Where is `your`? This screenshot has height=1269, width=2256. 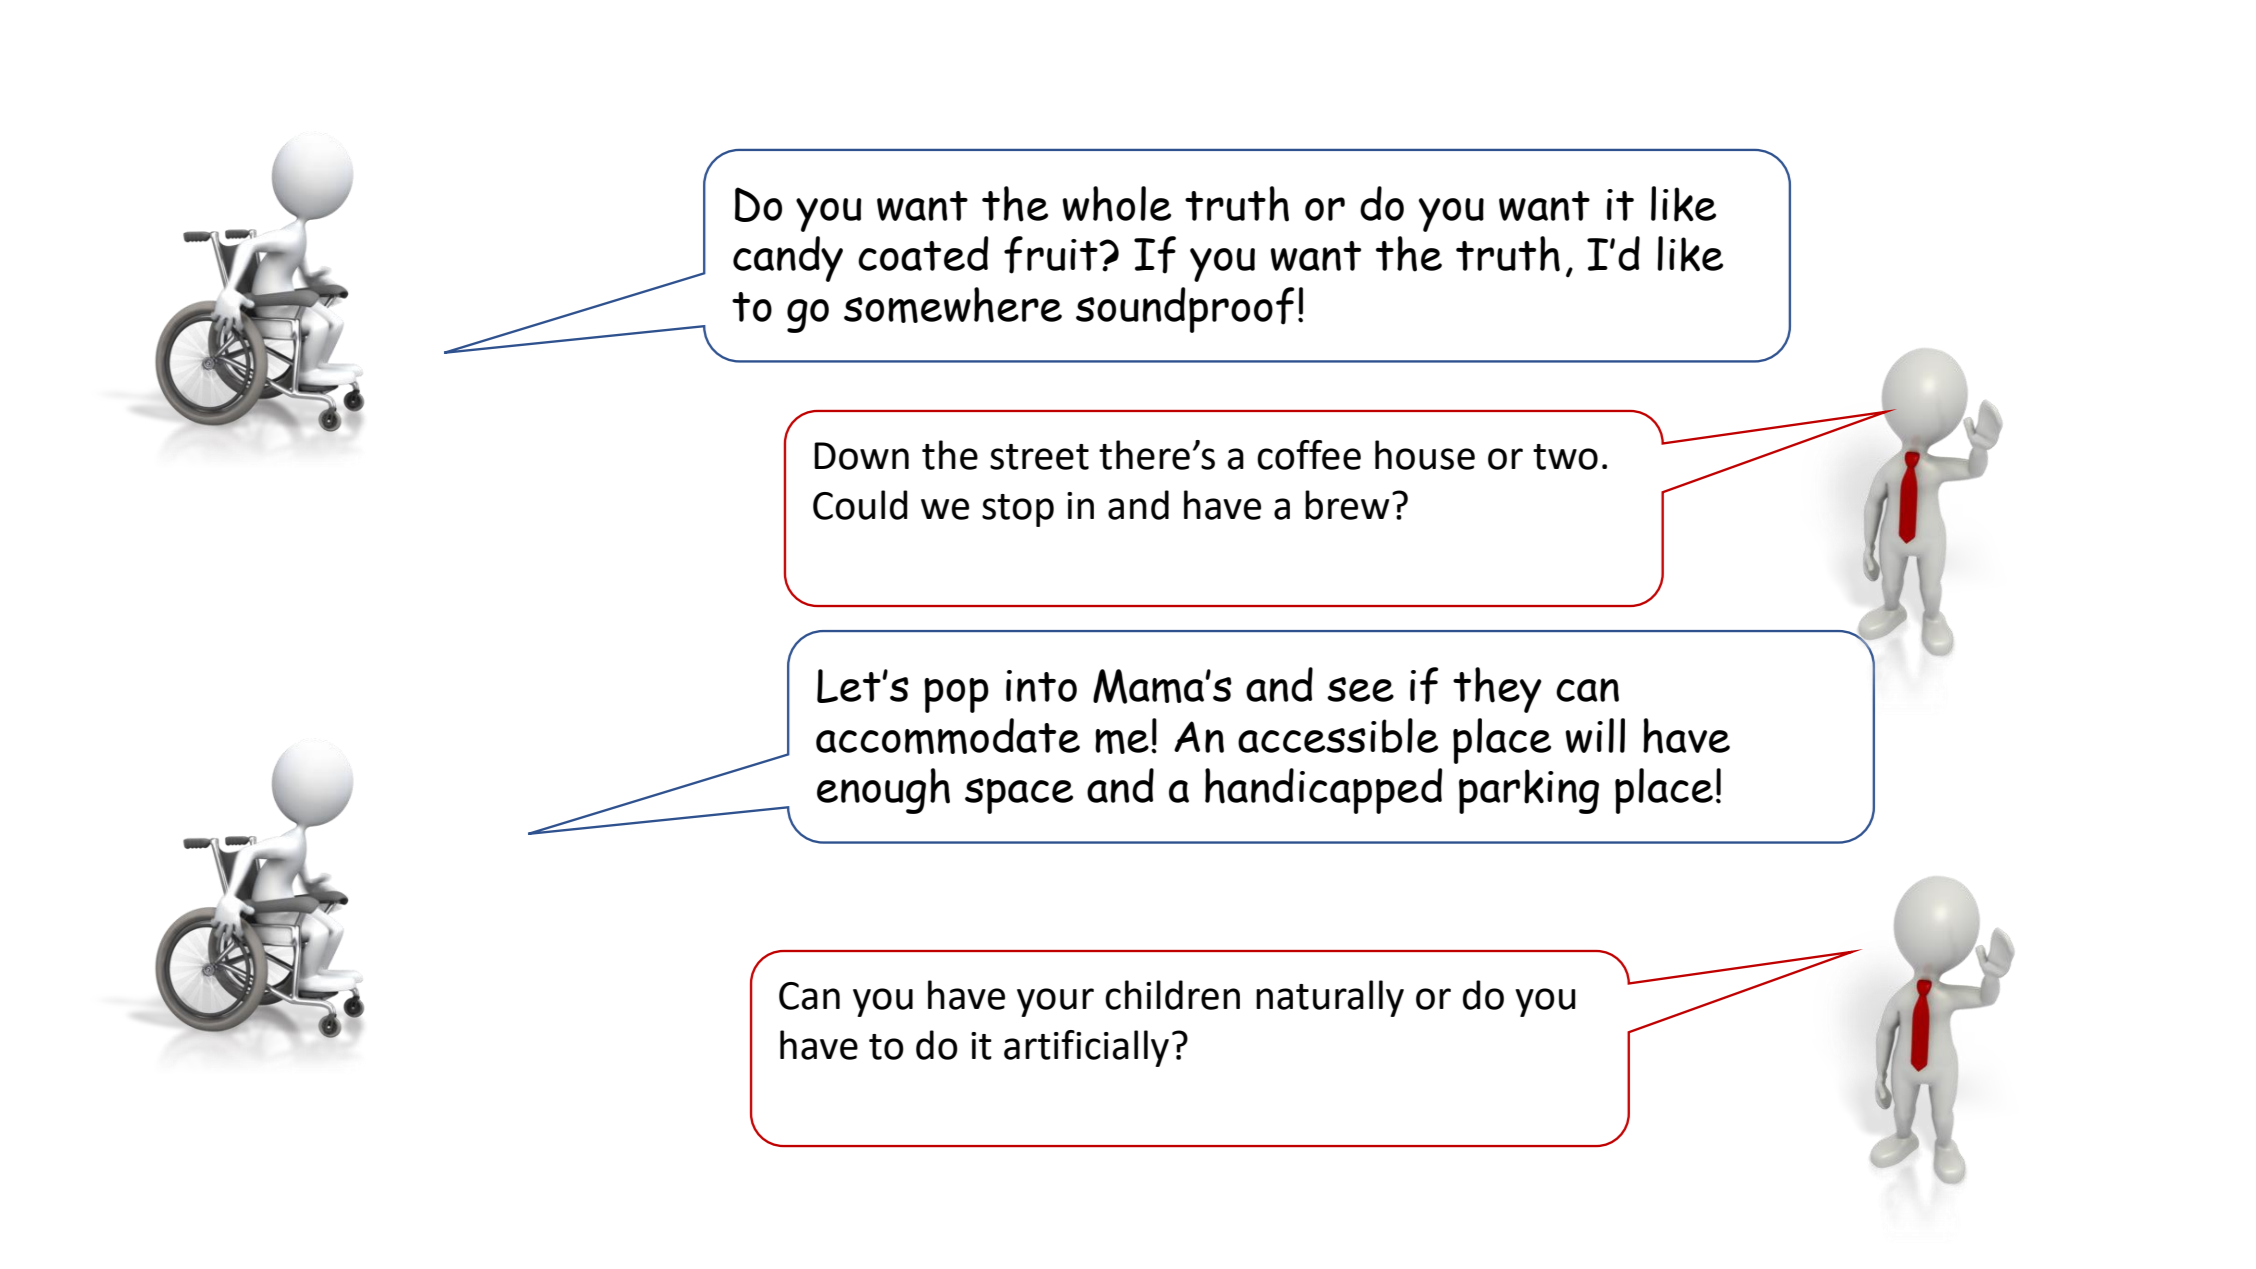
your is located at coordinates (1055, 1002).
